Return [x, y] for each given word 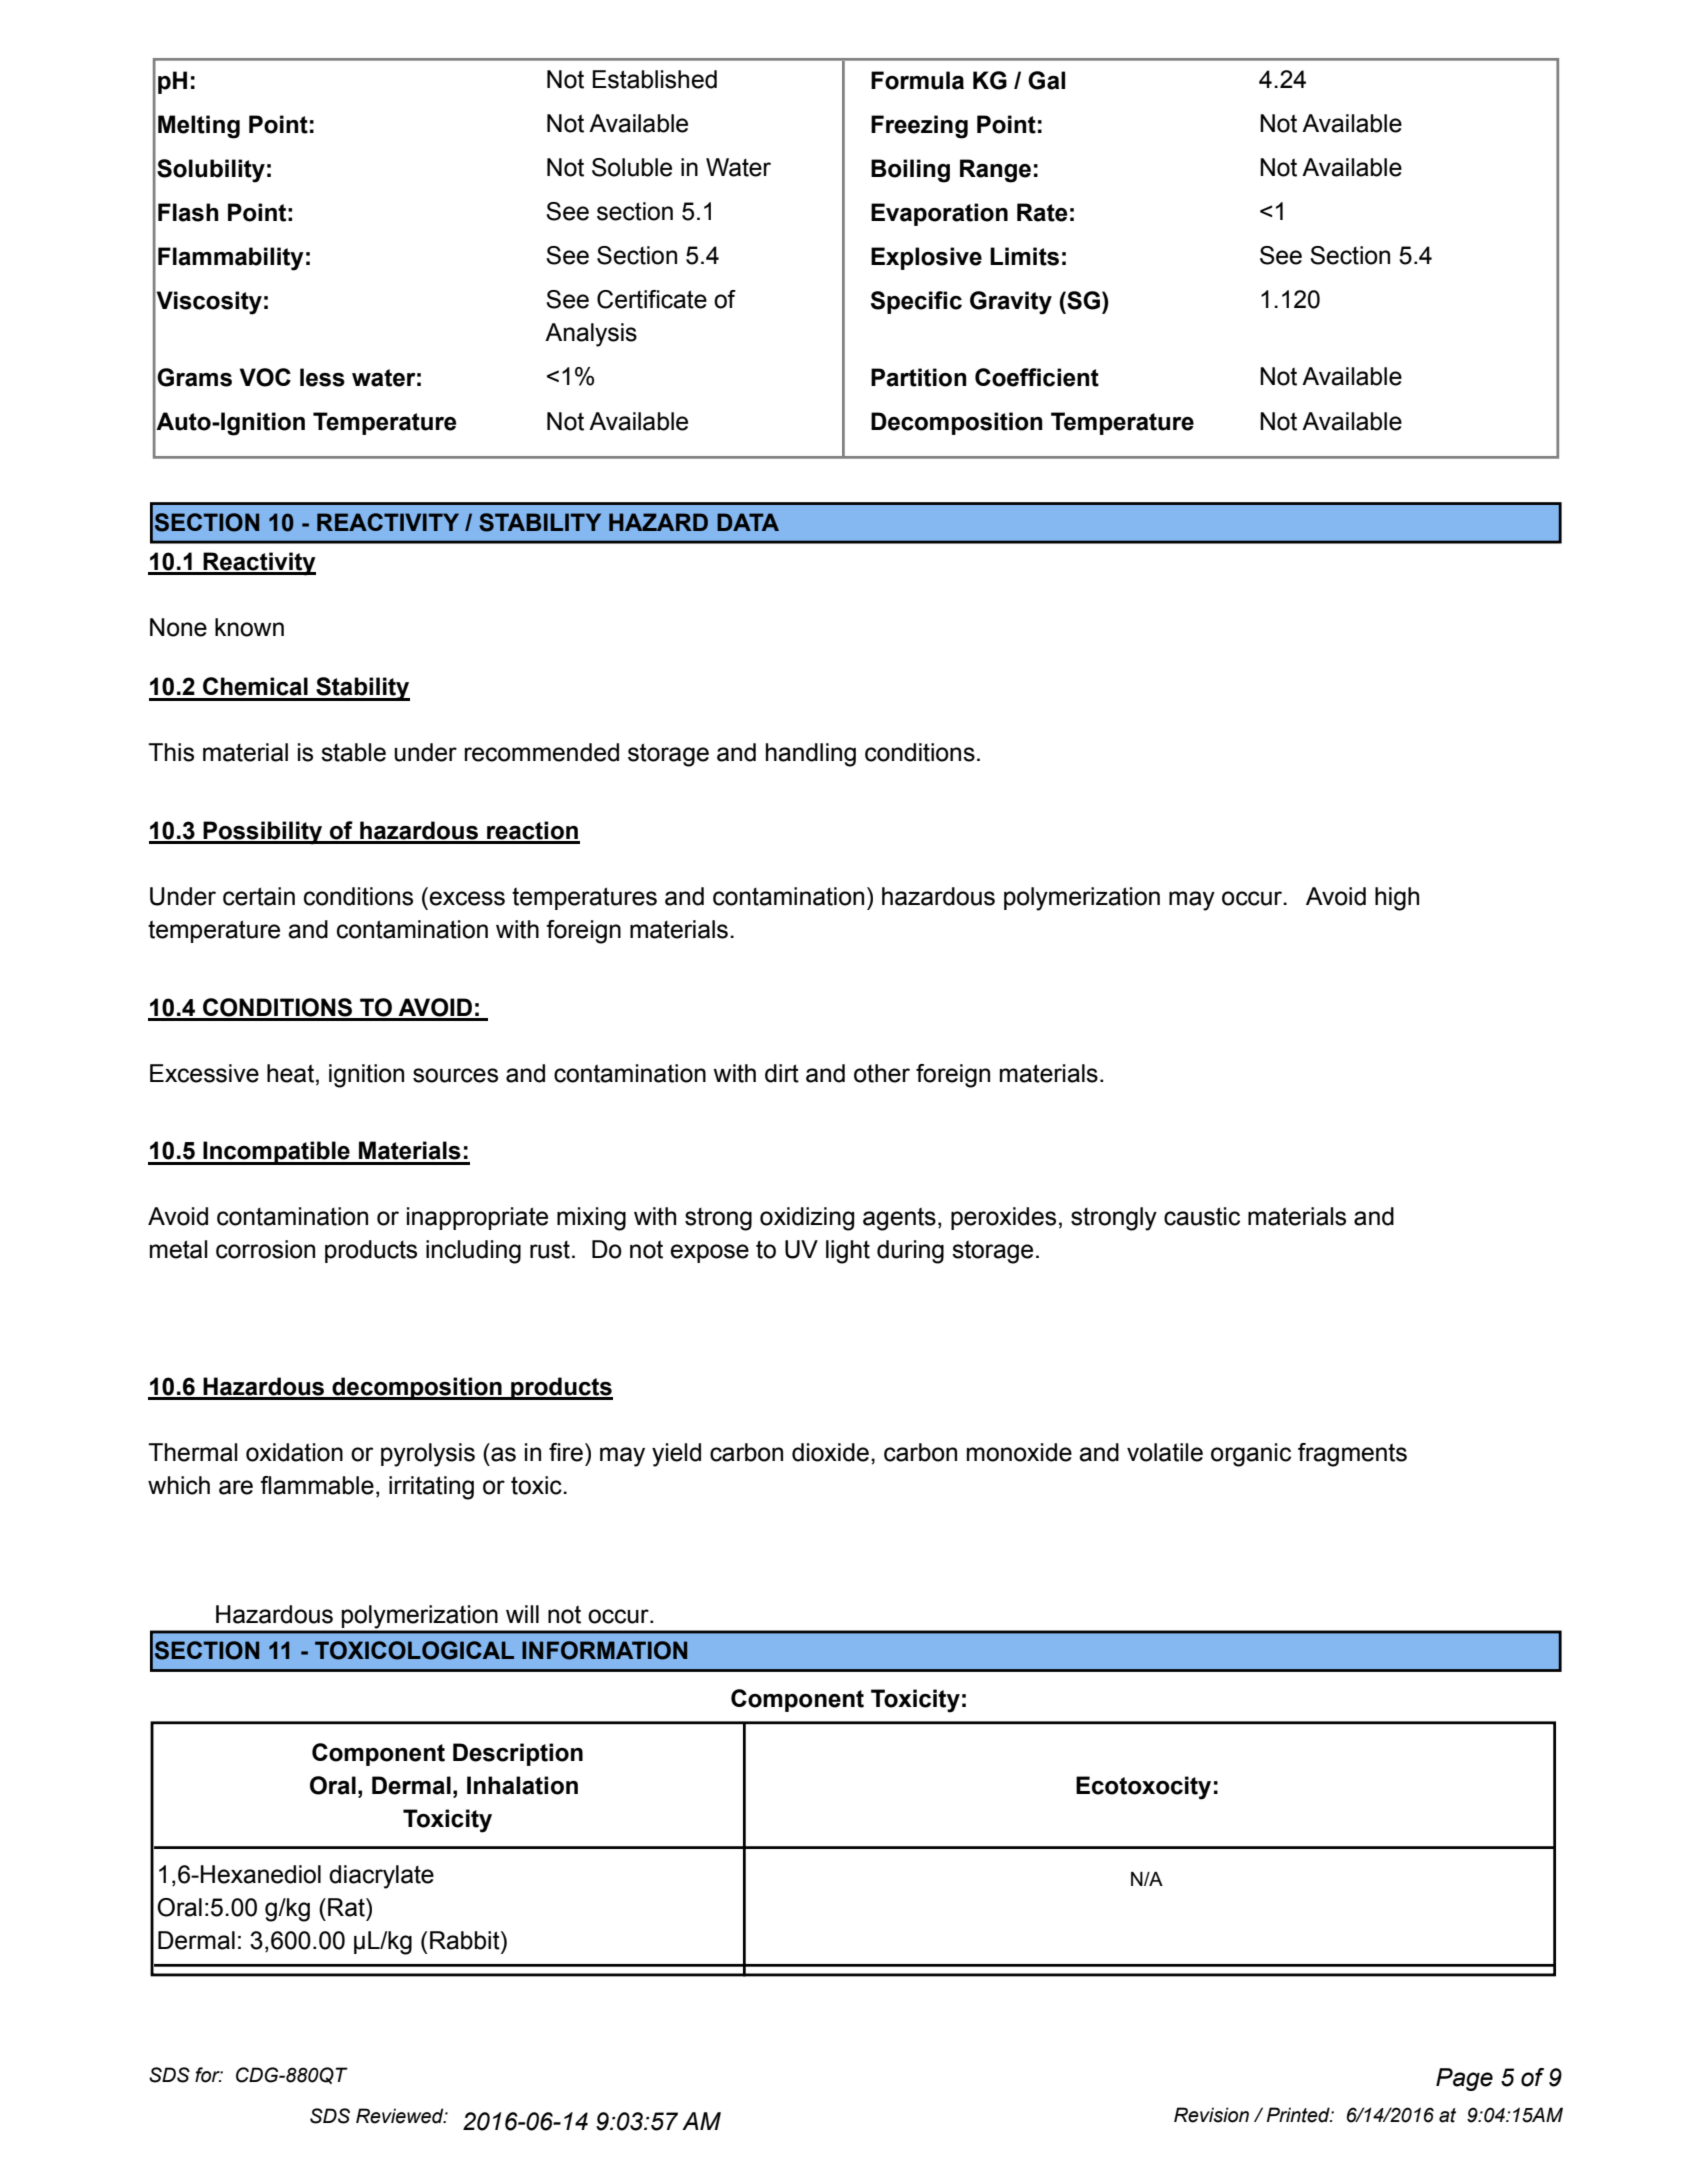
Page [1464, 2079]
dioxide [830, 1452]
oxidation [294, 1452]
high [1397, 899]
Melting [199, 127]
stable [353, 752]
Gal [1046, 80]
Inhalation [522, 1785]
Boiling [910, 171]
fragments [1352, 1455]
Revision [1211, 2115]
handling [811, 755]
